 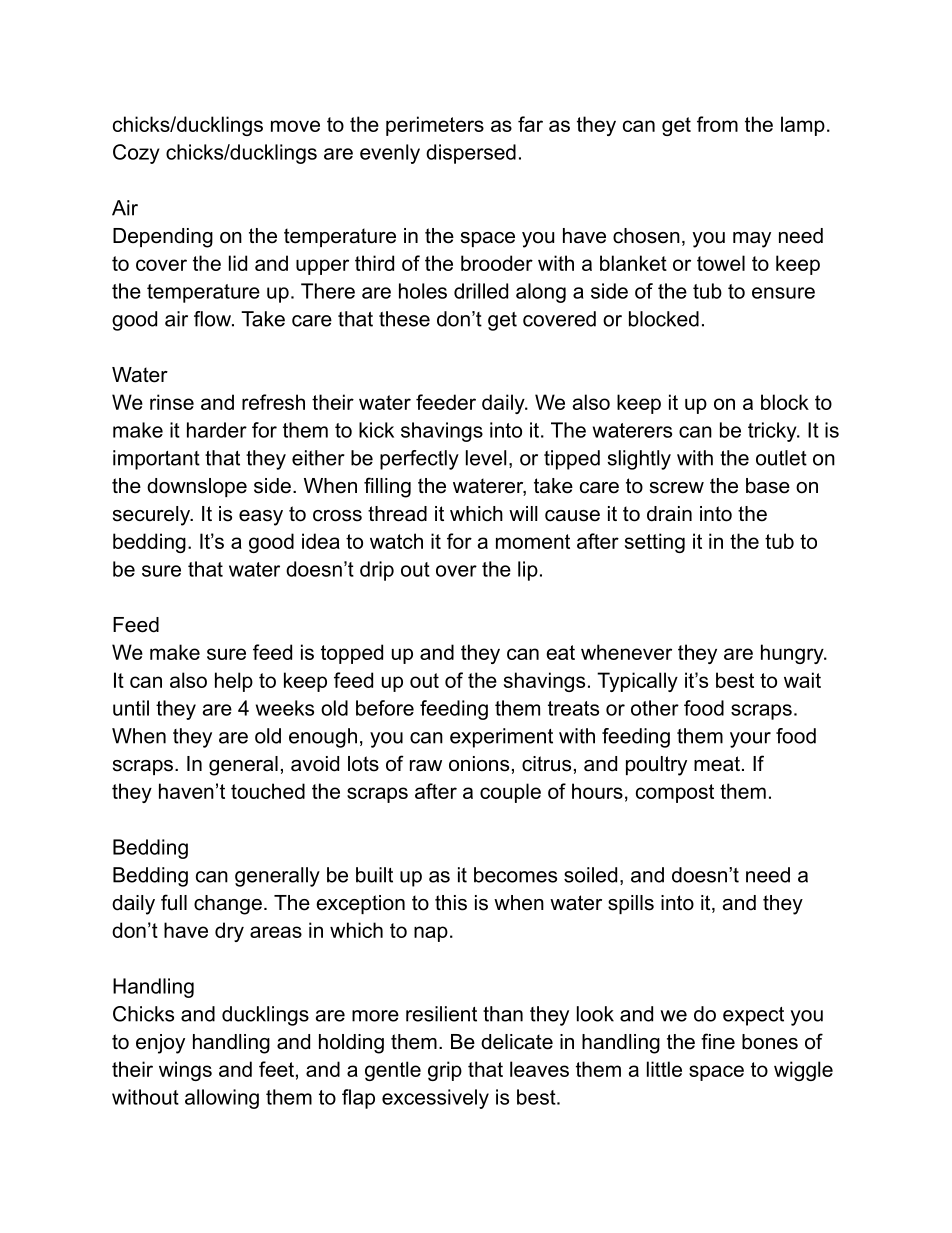 I want to click on fine, so click(x=718, y=1041).
